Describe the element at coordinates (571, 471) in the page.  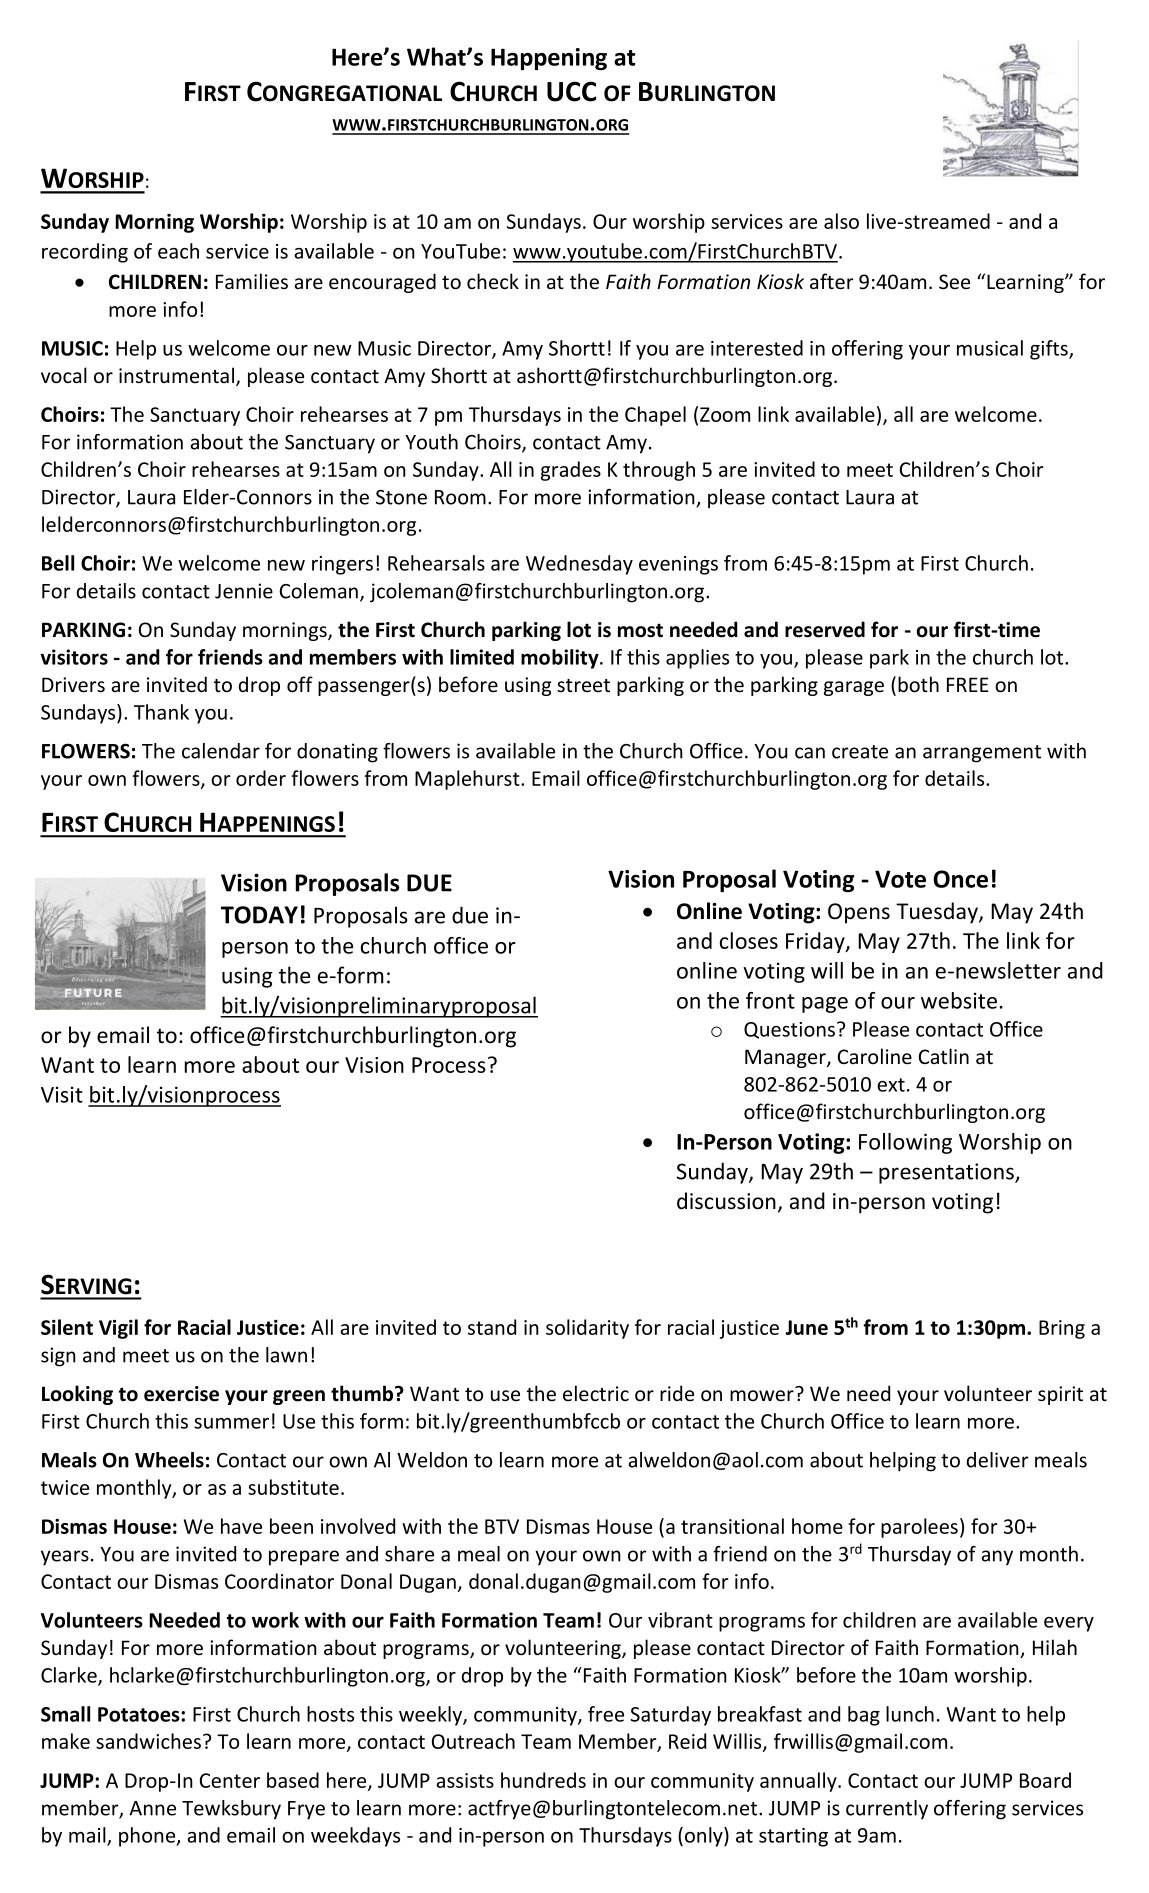
I see `grades` at that location.
